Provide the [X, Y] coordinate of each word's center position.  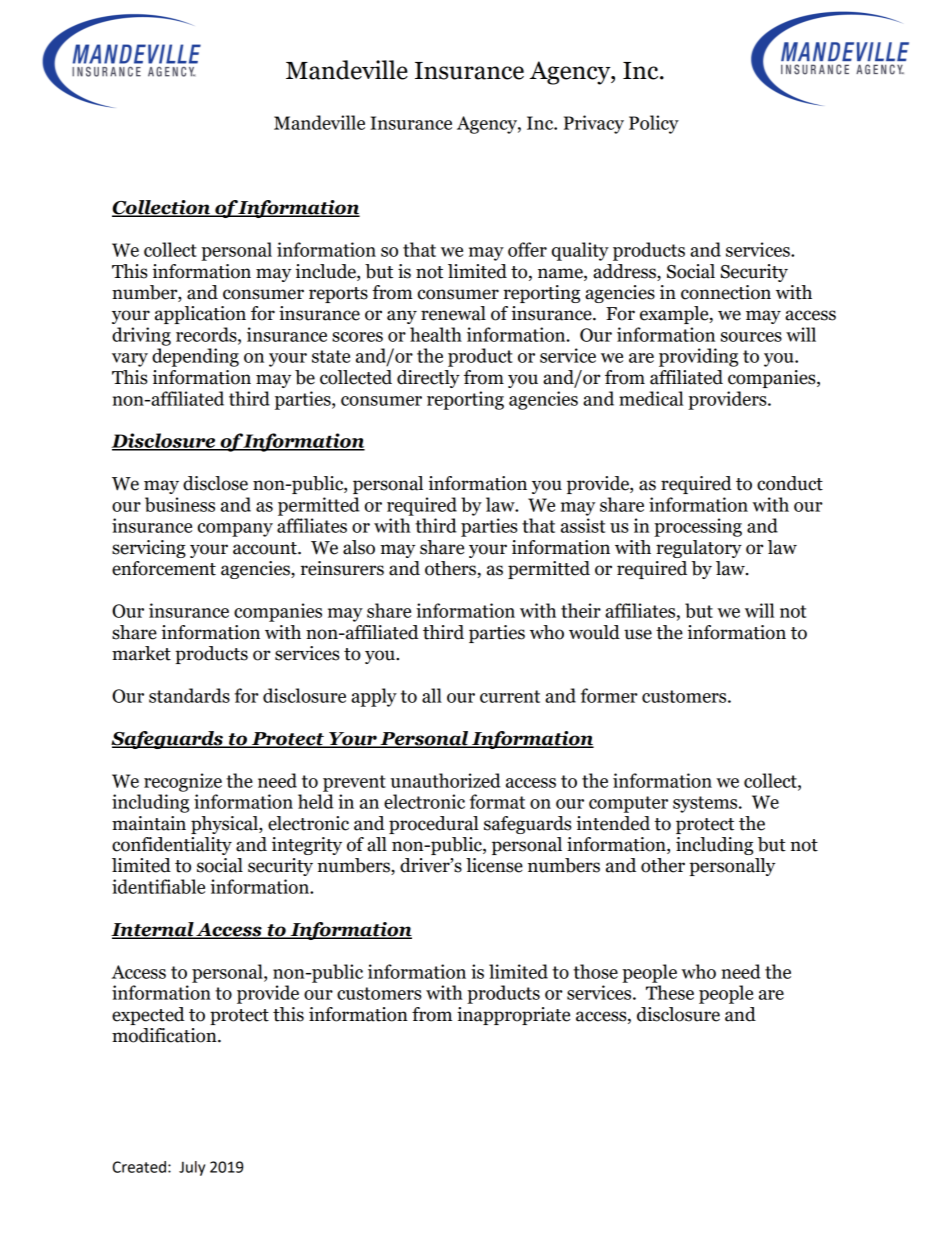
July [192, 1168]
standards [189, 695]
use [638, 634]
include [327, 272]
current [510, 696]
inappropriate [513, 1016]
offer [527, 249]
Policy [654, 124]
